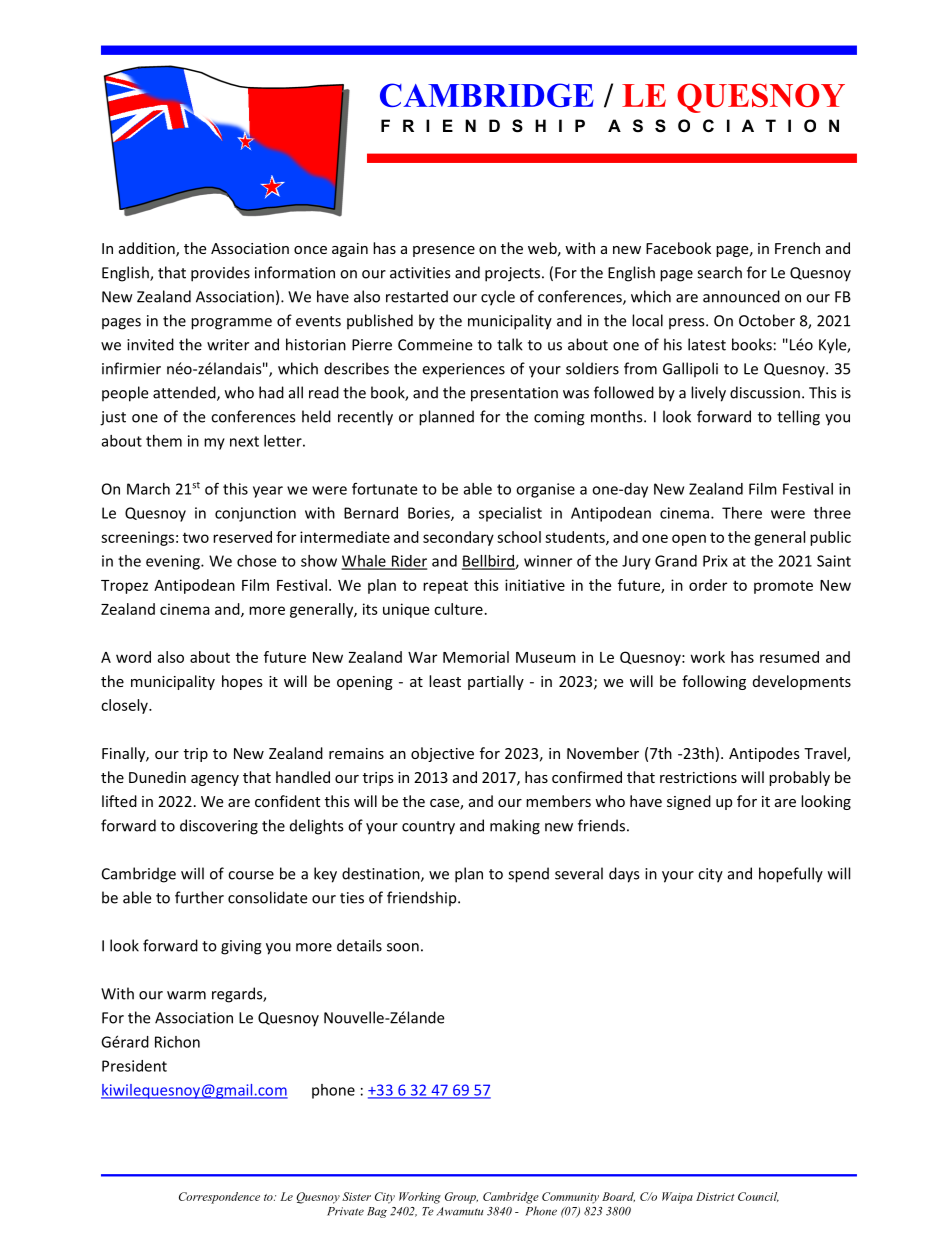 This screenshot has width=952, height=1233. I want to click on hopefully, so click(791, 875).
